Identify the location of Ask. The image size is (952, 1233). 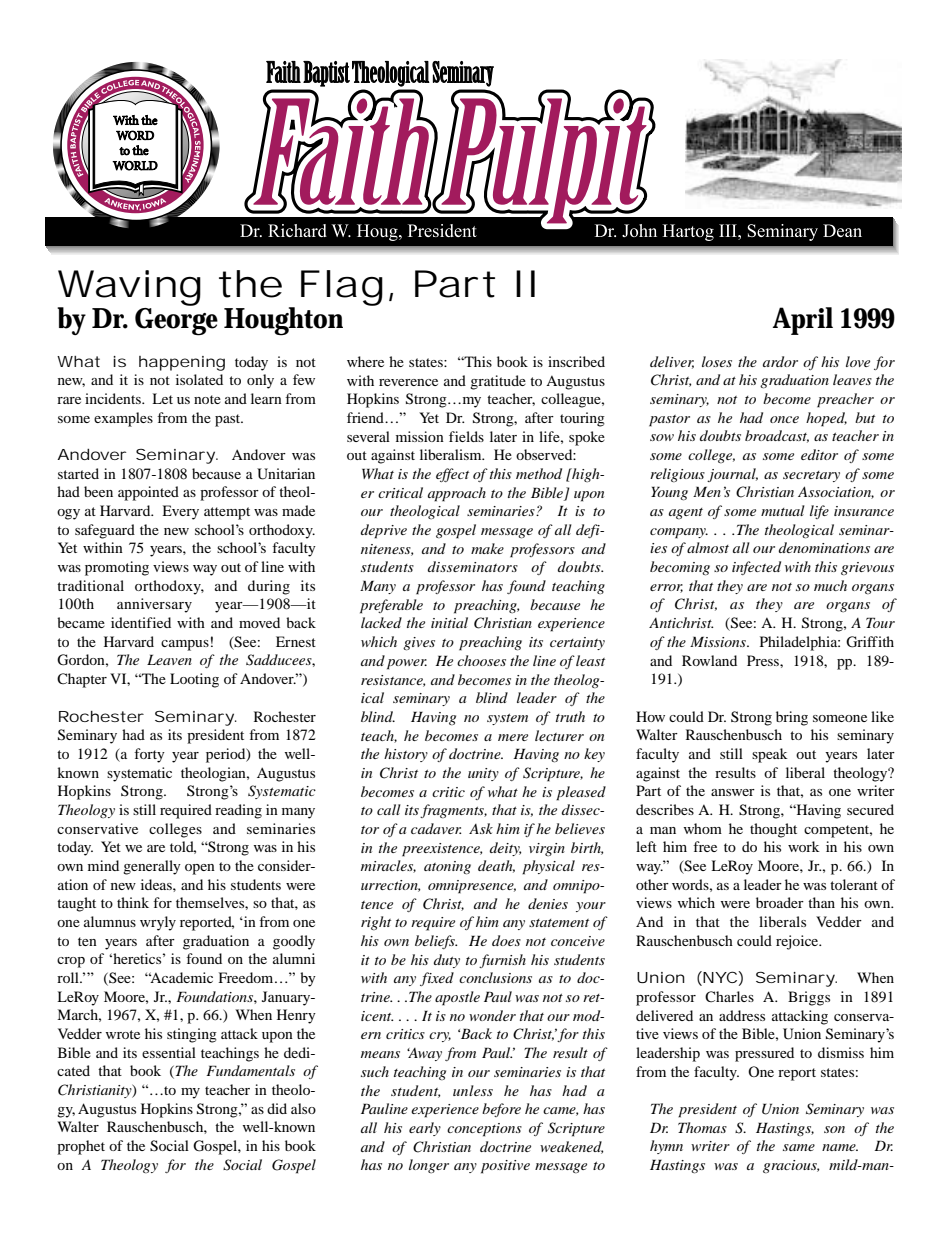
(481, 828).
